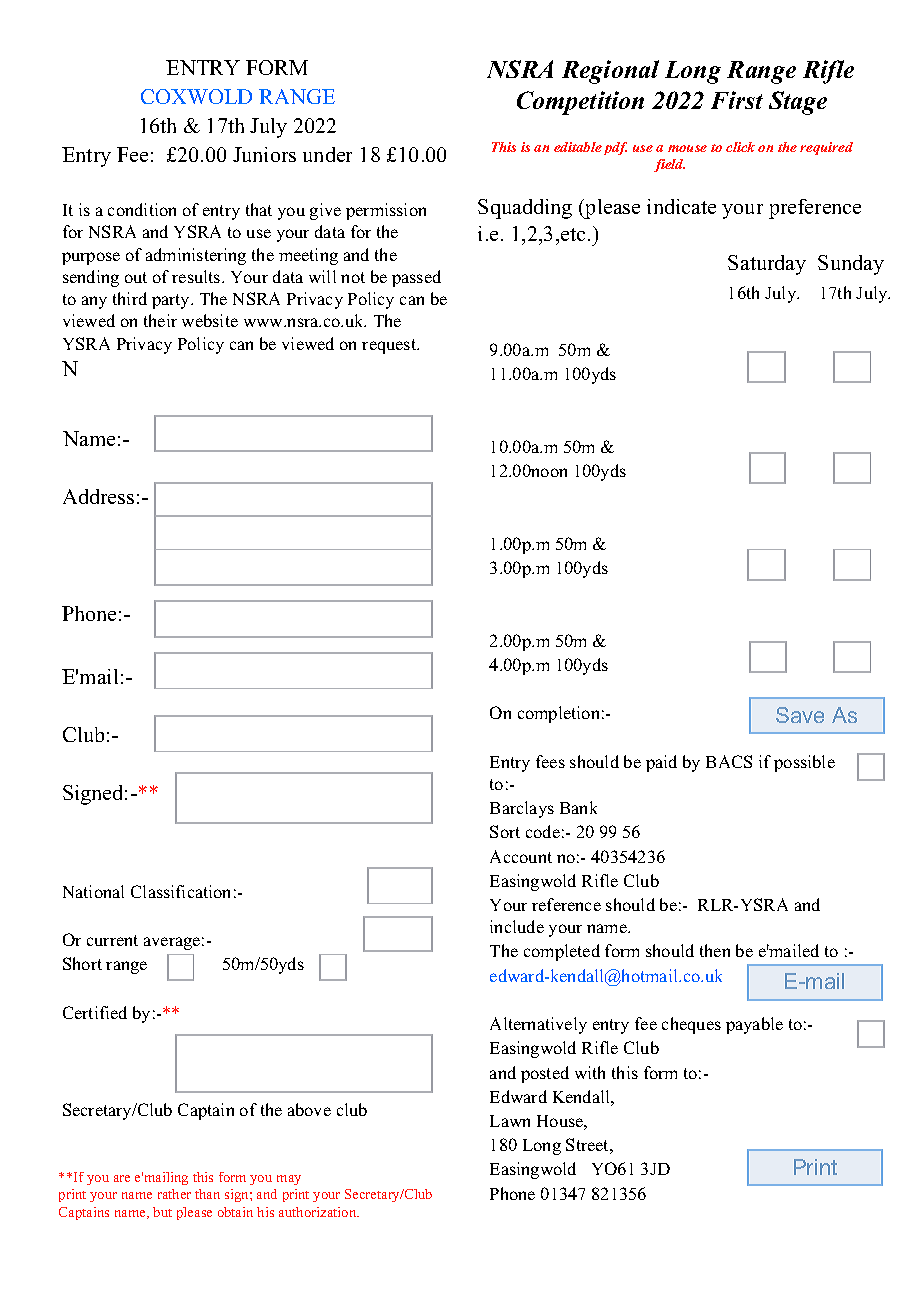 This page has width=924, height=1314. What do you see at coordinates (174, 1194) in the page?
I see `rather` at bounding box center [174, 1194].
